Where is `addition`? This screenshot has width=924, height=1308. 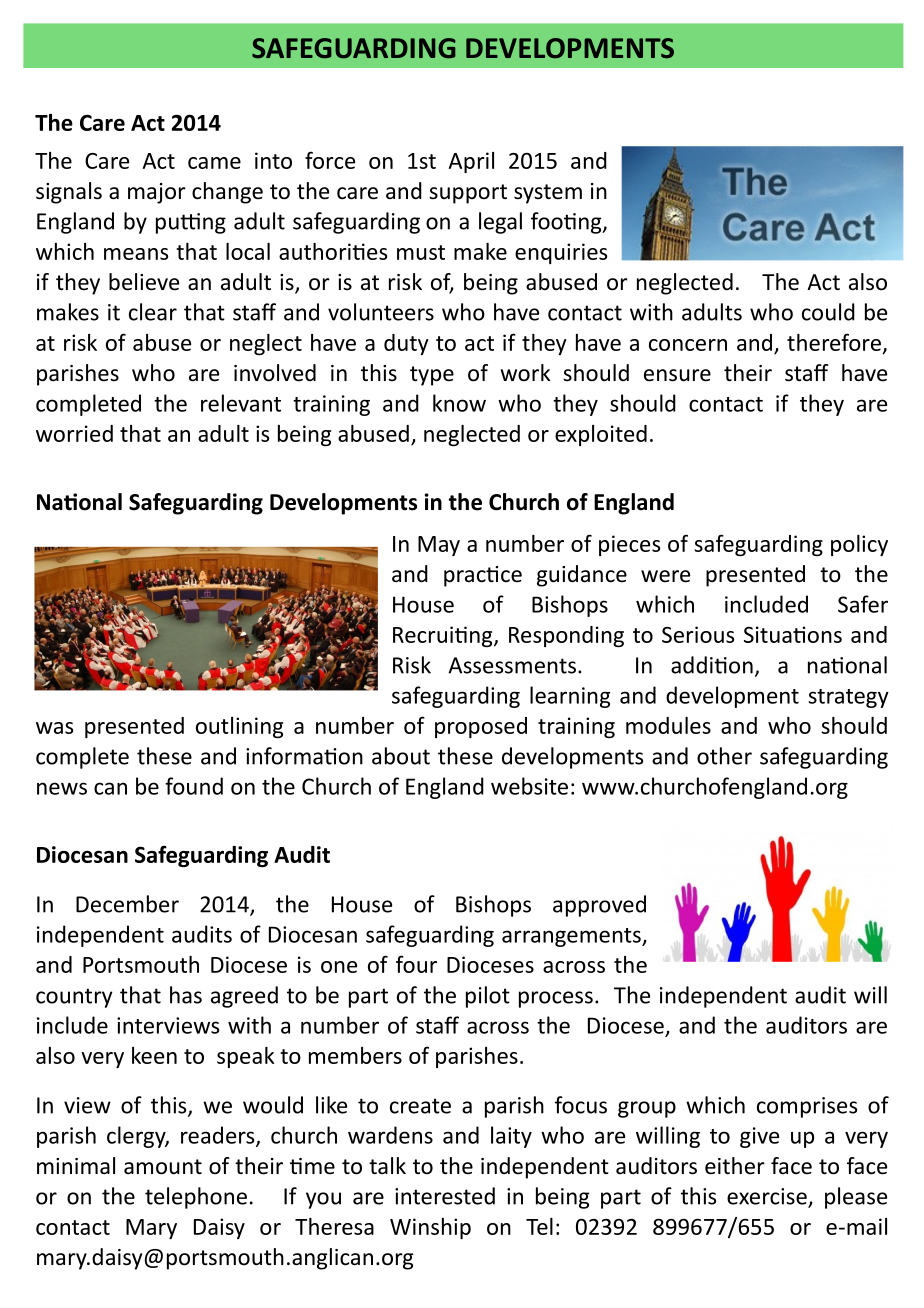 addition is located at coordinates (712, 665).
